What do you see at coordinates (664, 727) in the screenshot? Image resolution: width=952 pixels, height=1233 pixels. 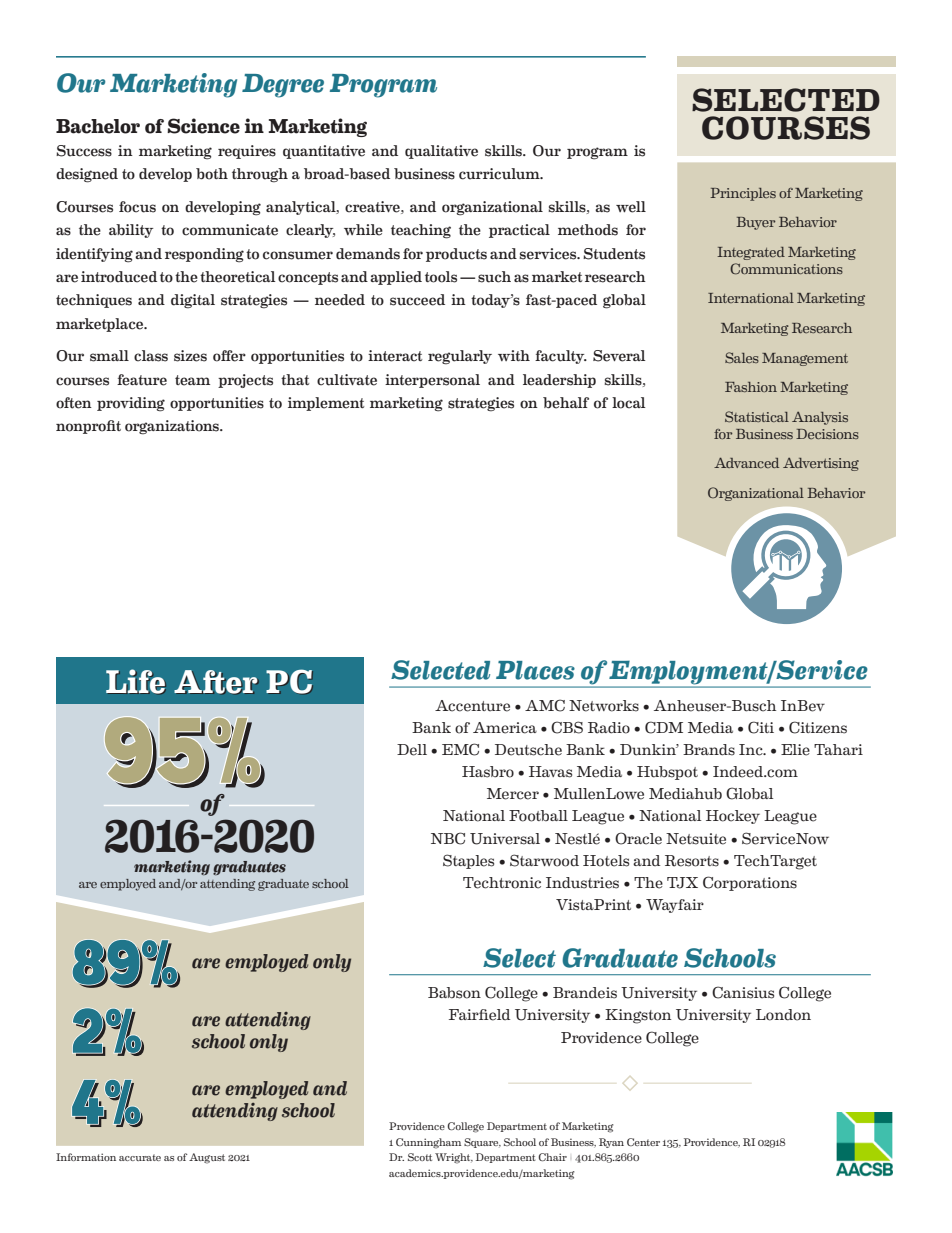 I see `CDM` at bounding box center [664, 727].
